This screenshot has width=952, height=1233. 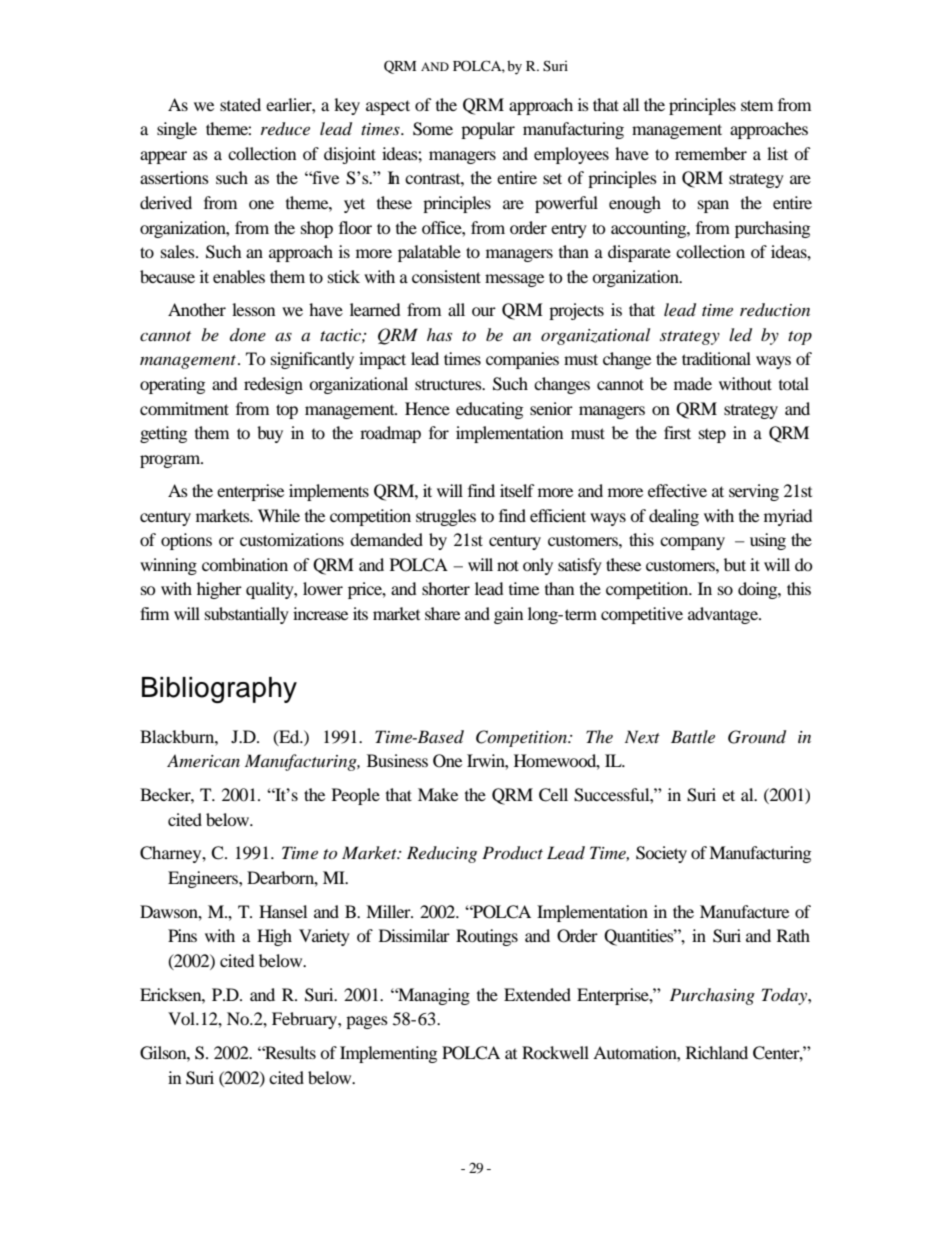 What do you see at coordinates (438, 794) in the screenshot?
I see `Make` at bounding box center [438, 794].
